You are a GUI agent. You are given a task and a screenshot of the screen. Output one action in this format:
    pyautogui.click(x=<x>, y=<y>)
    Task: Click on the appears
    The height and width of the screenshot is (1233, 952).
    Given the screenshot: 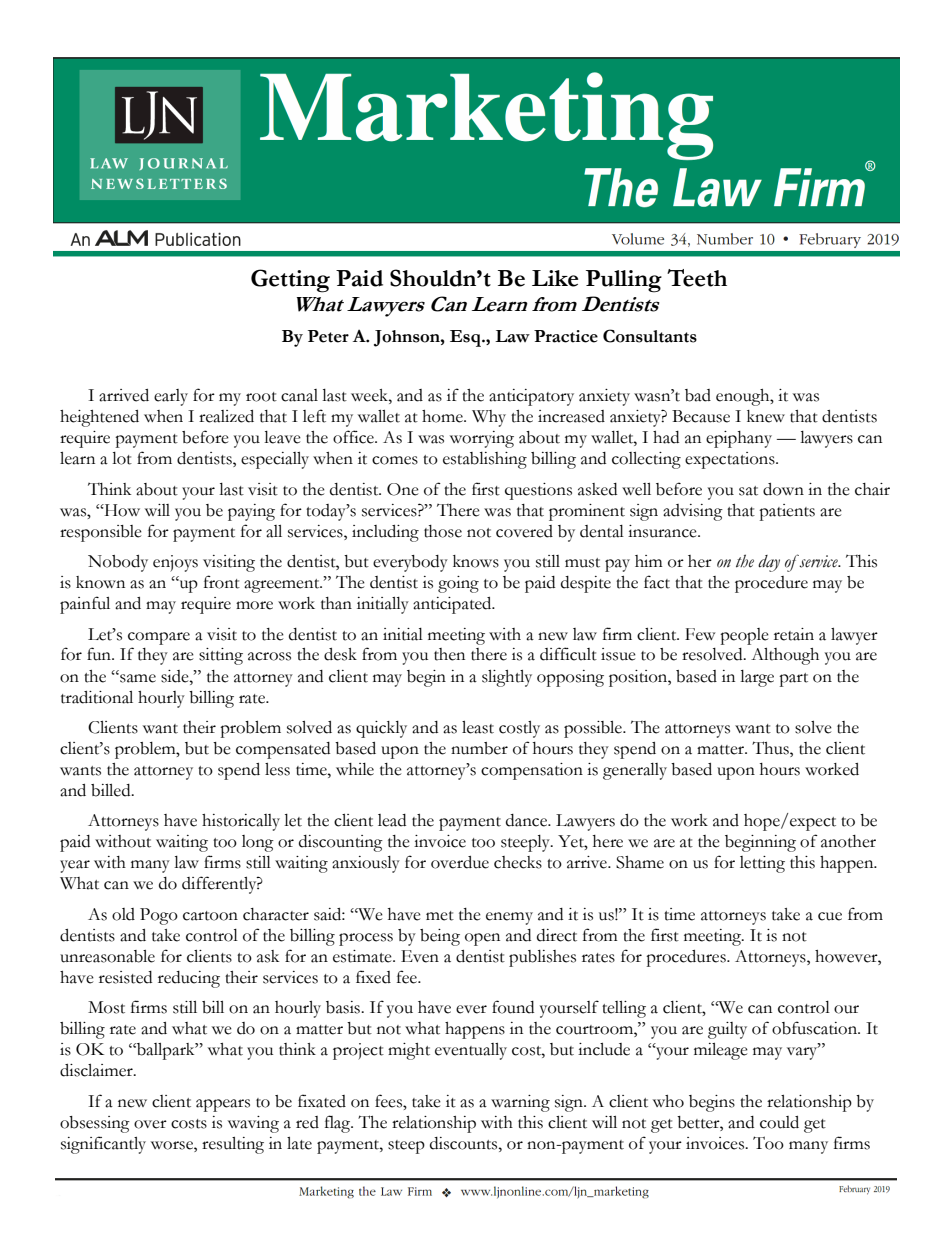 What is the action you would take?
    pyautogui.click(x=223, y=1105)
